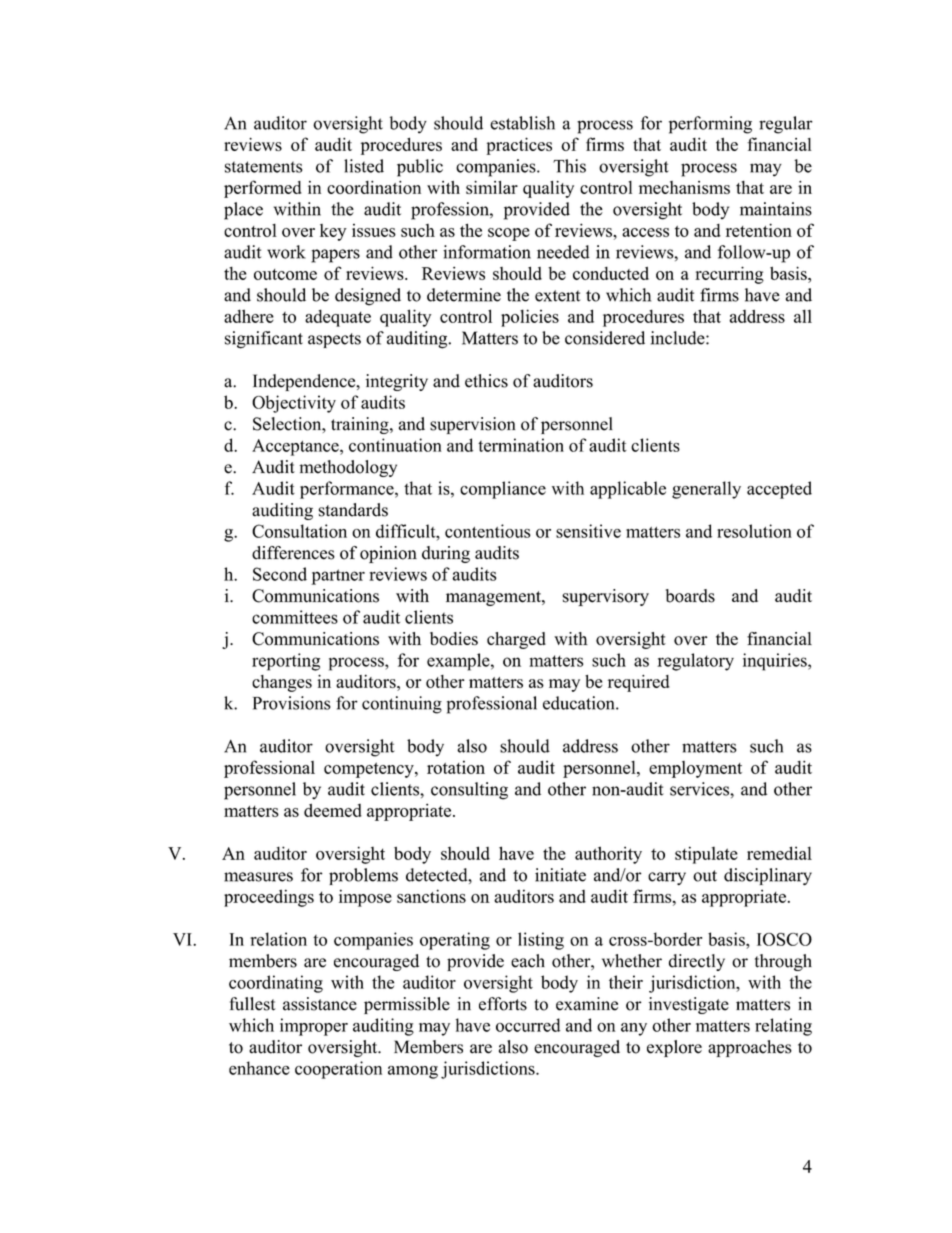 The width and height of the screenshot is (952, 1233). I want to click on statements, so click(263, 167).
